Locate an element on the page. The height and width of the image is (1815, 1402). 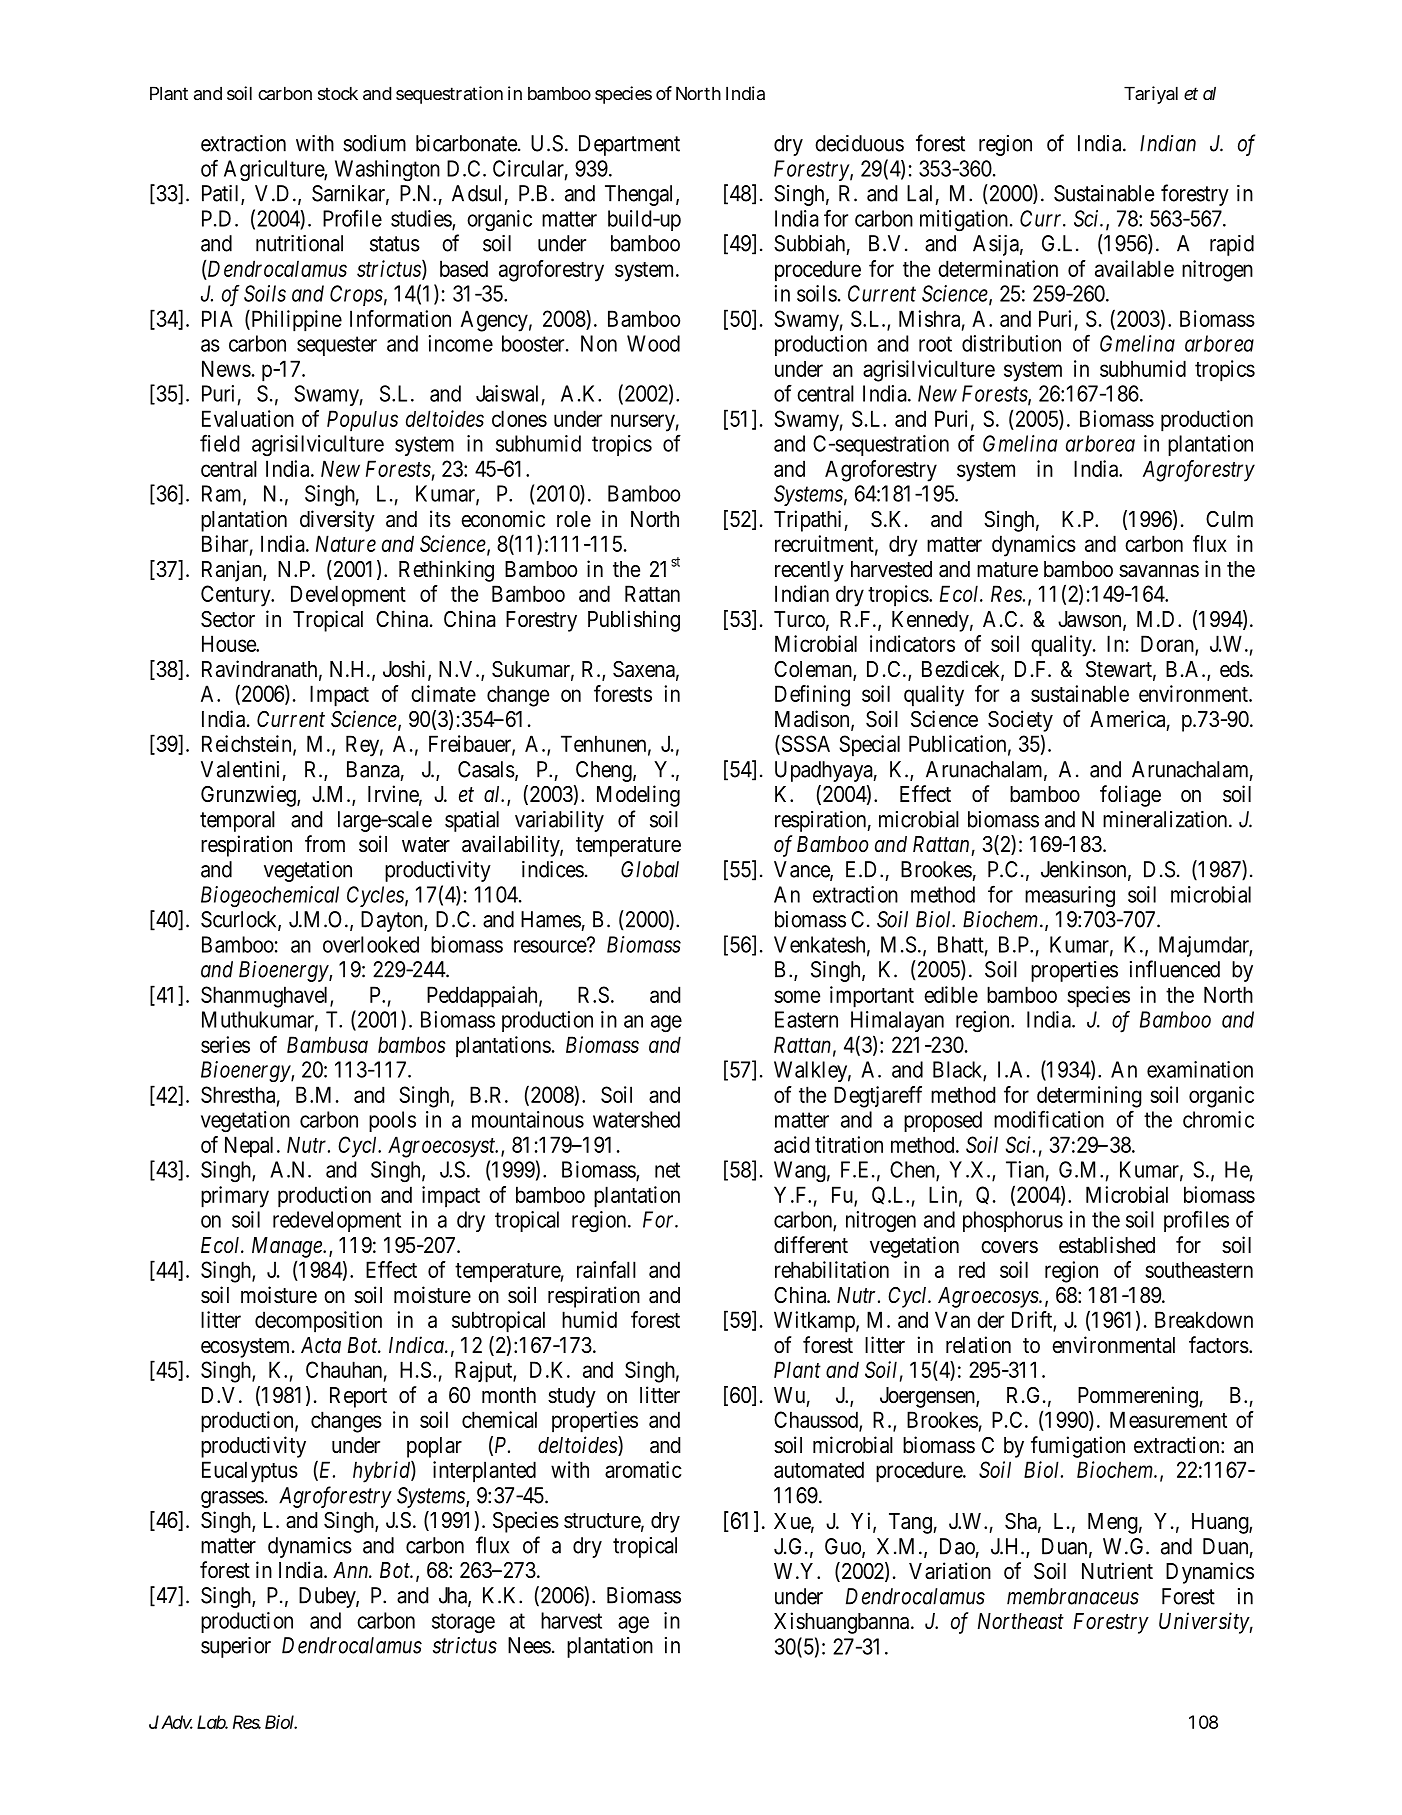
sodium is located at coordinates (374, 143).
